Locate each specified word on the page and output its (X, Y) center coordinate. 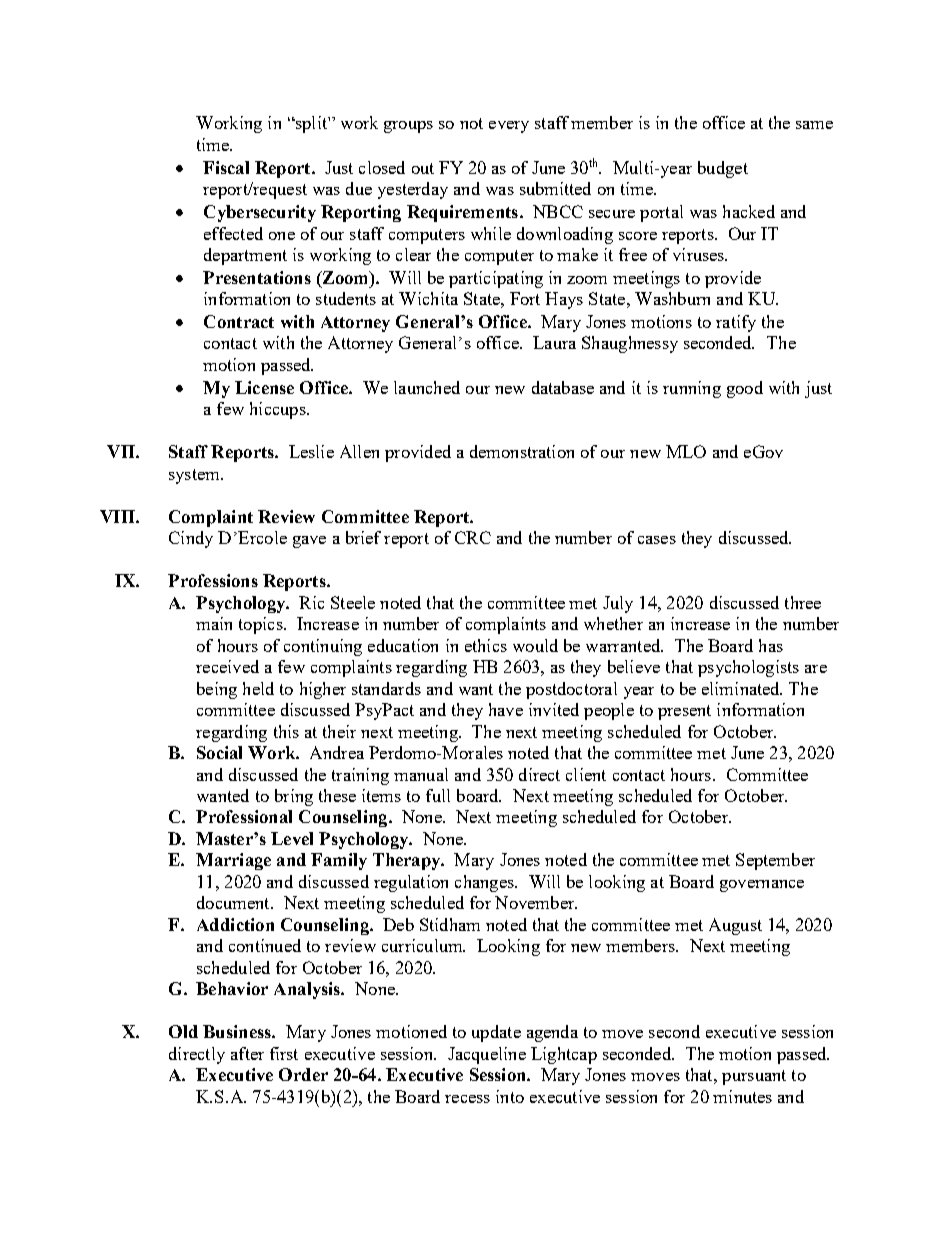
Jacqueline (487, 1055)
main (214, 623)
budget (723, 169)
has (771, 645)
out (423, 168)
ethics (486, 645)
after (247, 1053)
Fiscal (226, 167)
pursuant (754, 1077)
